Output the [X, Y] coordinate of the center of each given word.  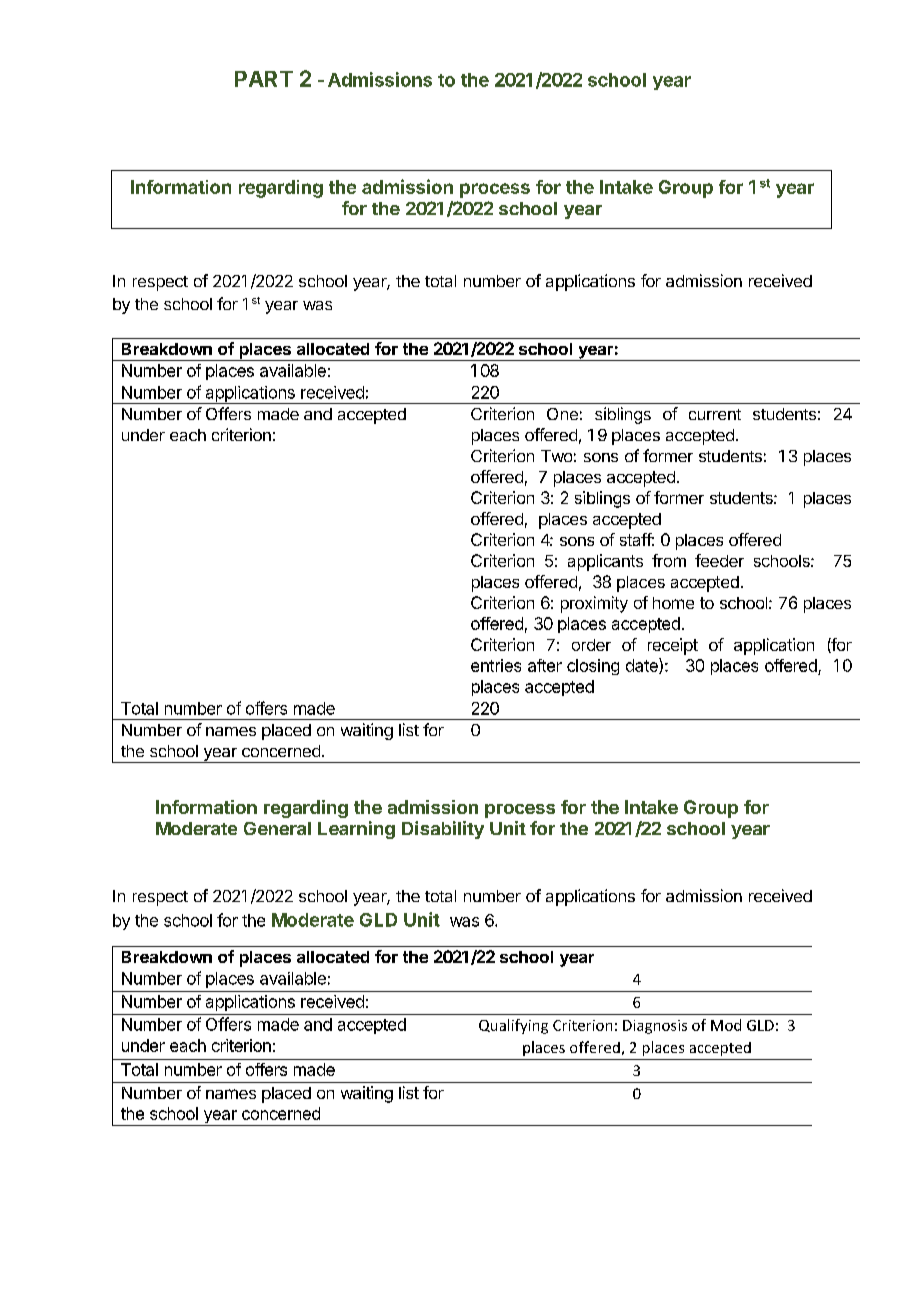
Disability [443, 830]
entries [496, 665]
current [715, 414]
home [673, 603]
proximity [594, 604]
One [562, 414]
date [643, 666]
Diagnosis [655, 1027]
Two [556, 456]
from [669, 560]
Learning [356, 830]
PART [264, 79]
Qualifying [513, 1026]
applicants [605, 562]
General [277, 828]
